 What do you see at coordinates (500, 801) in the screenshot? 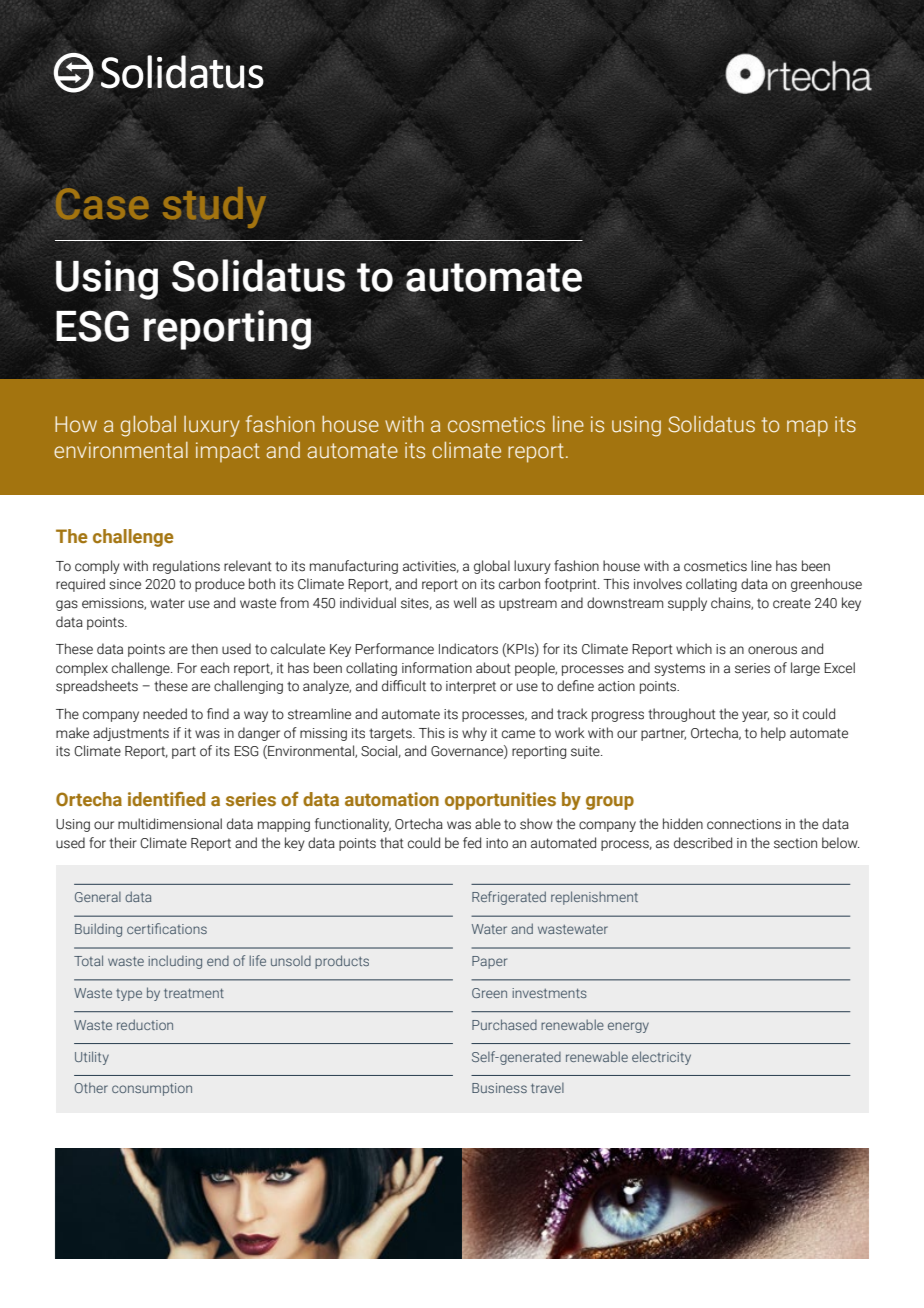
I see `opportunities` at bounding box center [500, 801].
